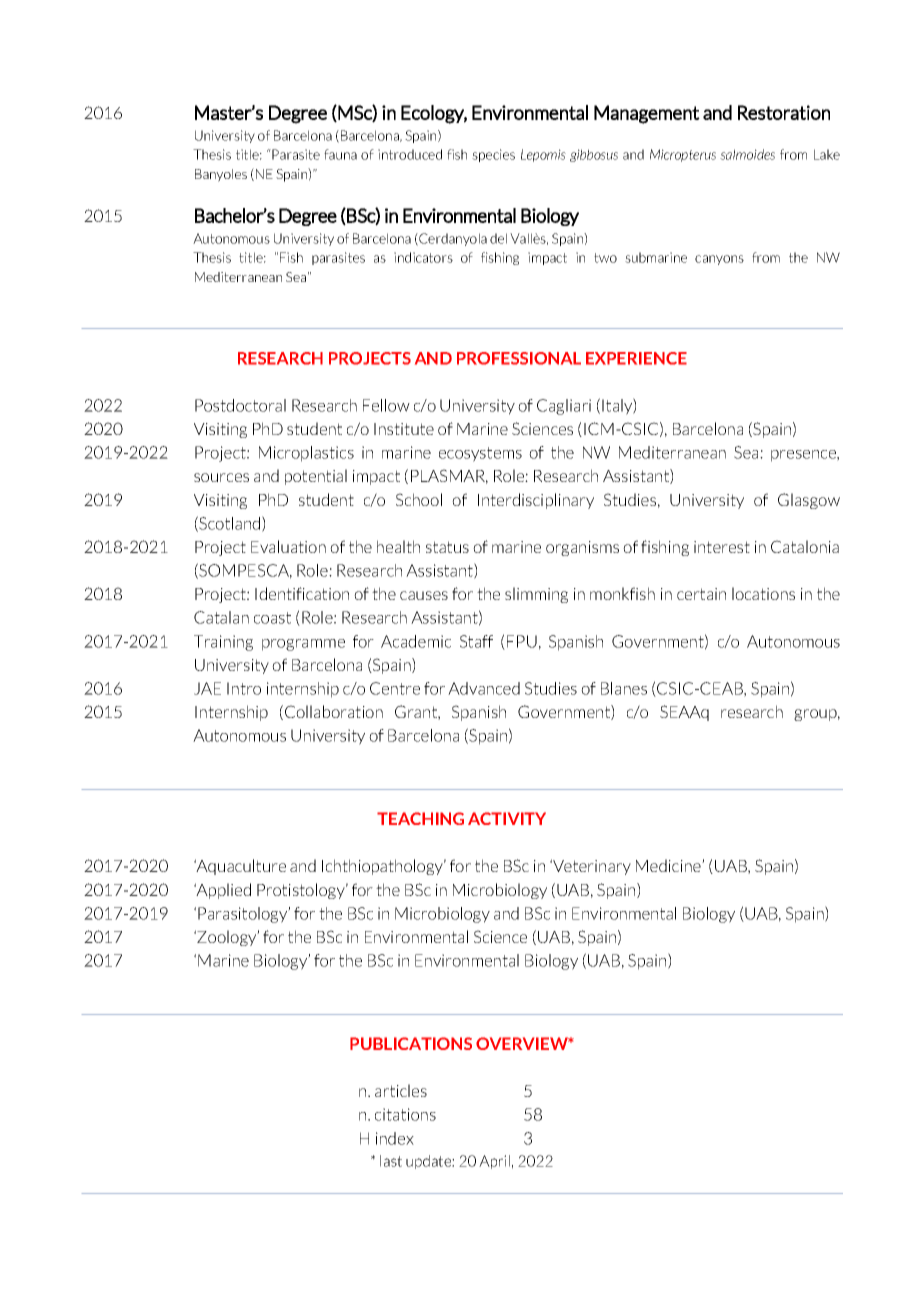  Describe the element at coordinates (536, 501) in the screenshot. I see `Interdisciplinary` at that location.
